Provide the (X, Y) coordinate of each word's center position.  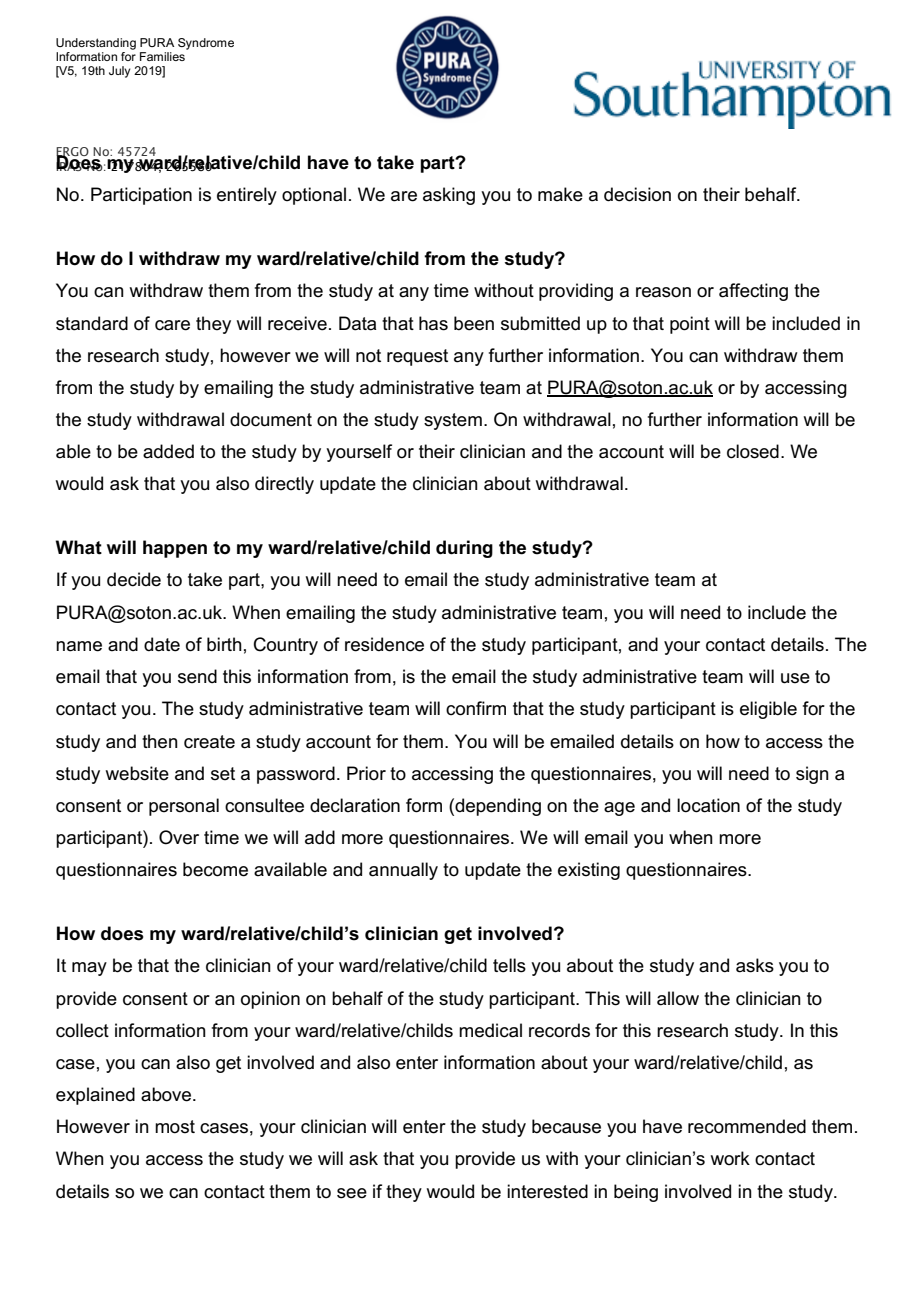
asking (449, 196)
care (172, 325)
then (160, 741)
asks (755, 965)
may (89, 969)
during (464, 549)
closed (753, 451)
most (175, 1127)
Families (162, 56)
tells (509, 965)
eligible (768, 710)
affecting (753, 292)
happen (175, 549)
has (433, 323)
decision (637, 194)
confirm (476, 708)
